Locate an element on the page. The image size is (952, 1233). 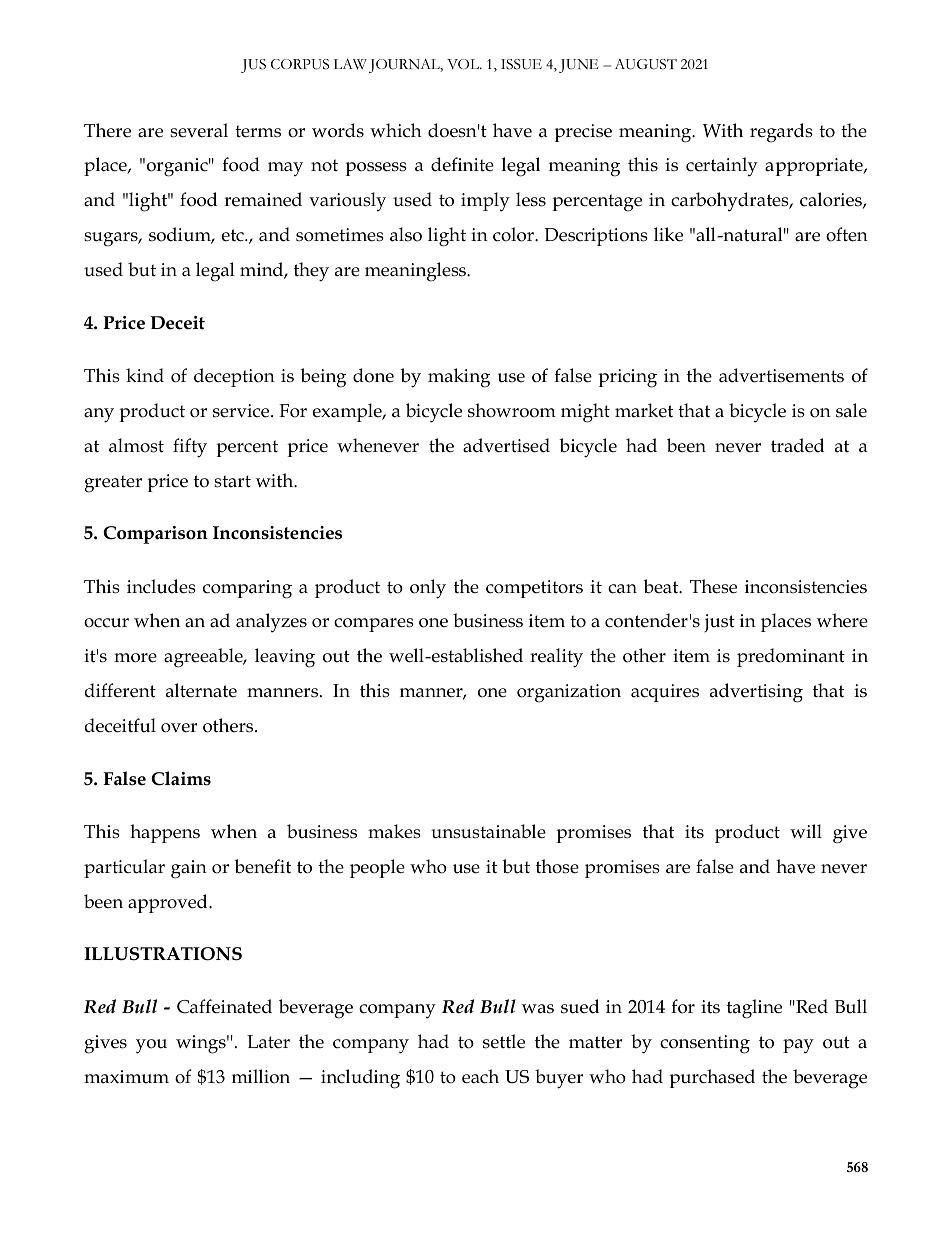
pay is located at coordinates (798, 1046).
